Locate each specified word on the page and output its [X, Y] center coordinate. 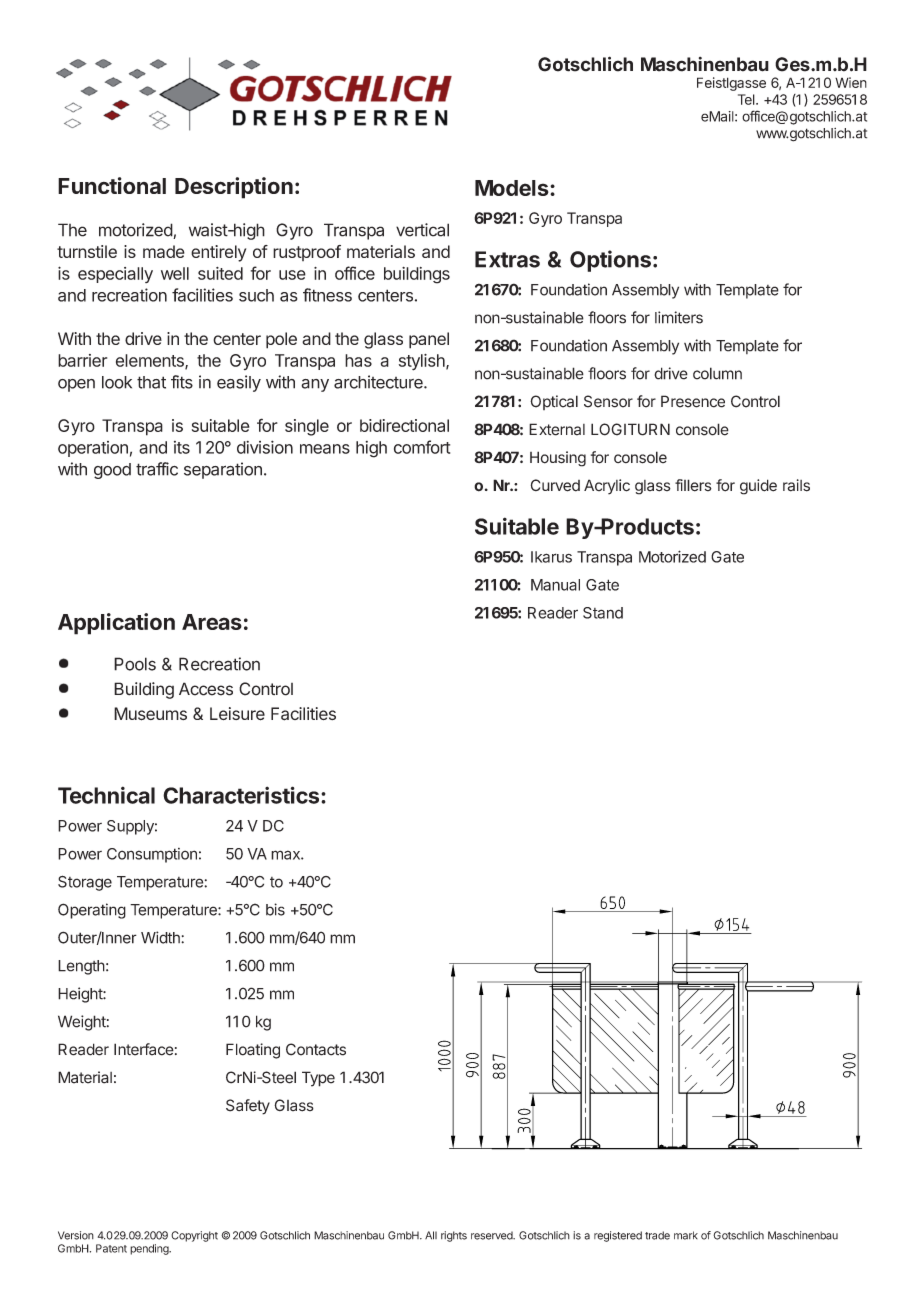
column [717, 373]
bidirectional [404, 425]
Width [161, 937]
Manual [555, 585]
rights [454, 1236]
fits [182, 382]
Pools [135, 664]
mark [686, 1235]
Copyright [194, 1236]
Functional [112, 185]
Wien [851, 82]
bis [275, 909]
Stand [603, 613]
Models [513, 188]
